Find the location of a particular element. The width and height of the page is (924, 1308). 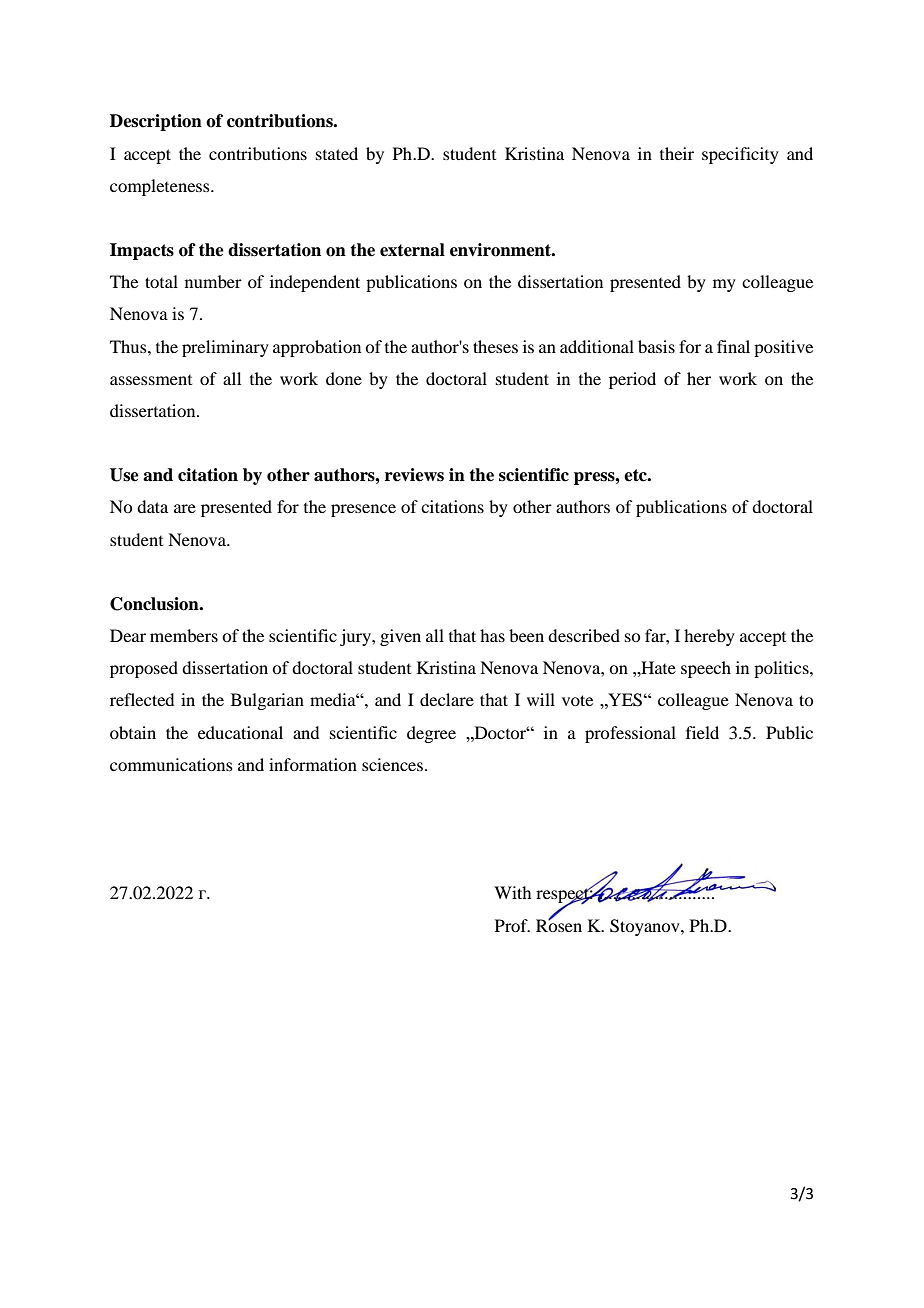

hereby is located at coordinates (709, 637).
